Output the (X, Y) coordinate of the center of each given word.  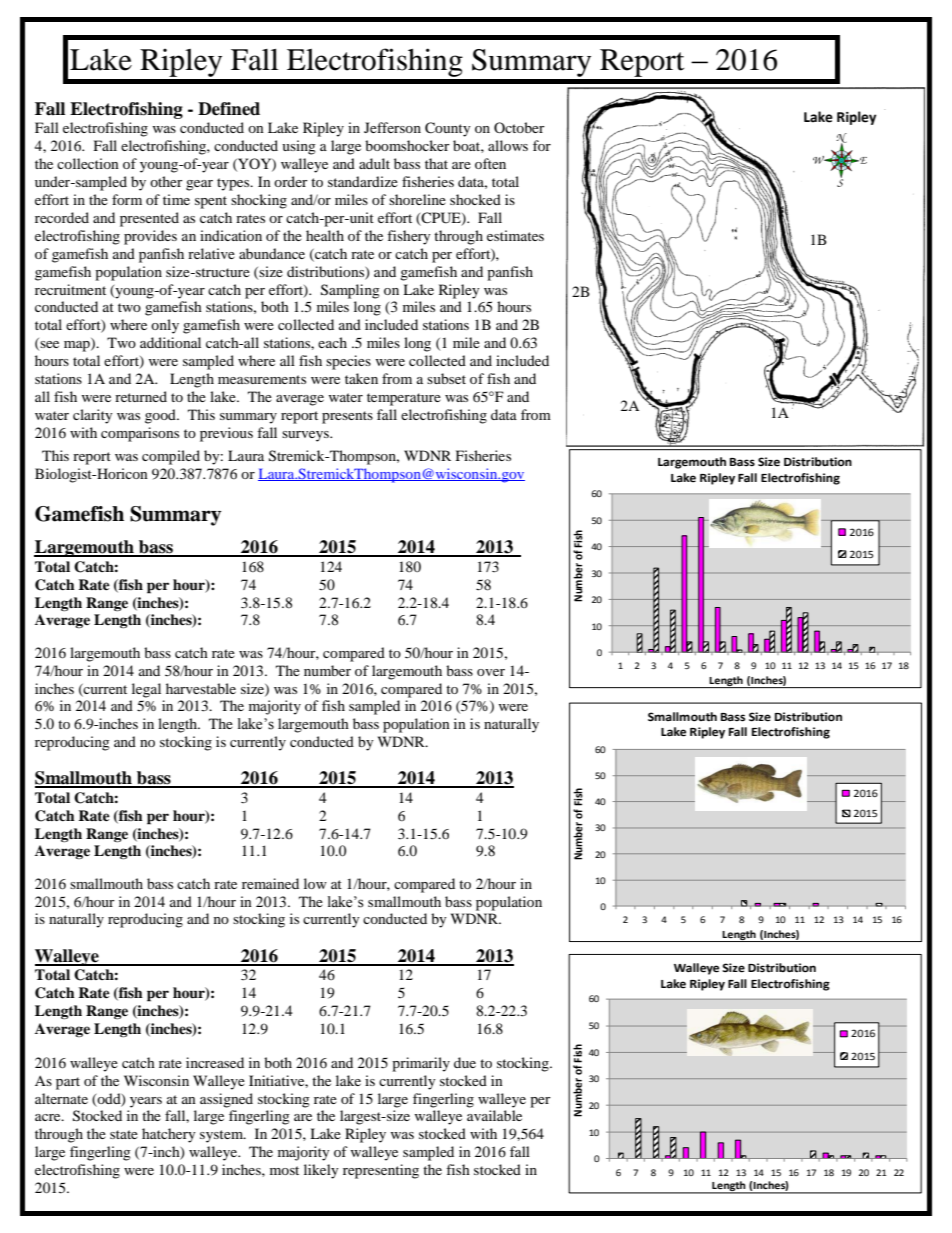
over (491, 672)
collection (88, 163)
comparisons (140, 434)
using (299, 147)
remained (270, 883)
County (448, 129)
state (124, 1134)
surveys (306, 436)
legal (146, 690)
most (284, 1170)
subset (446, 378)
